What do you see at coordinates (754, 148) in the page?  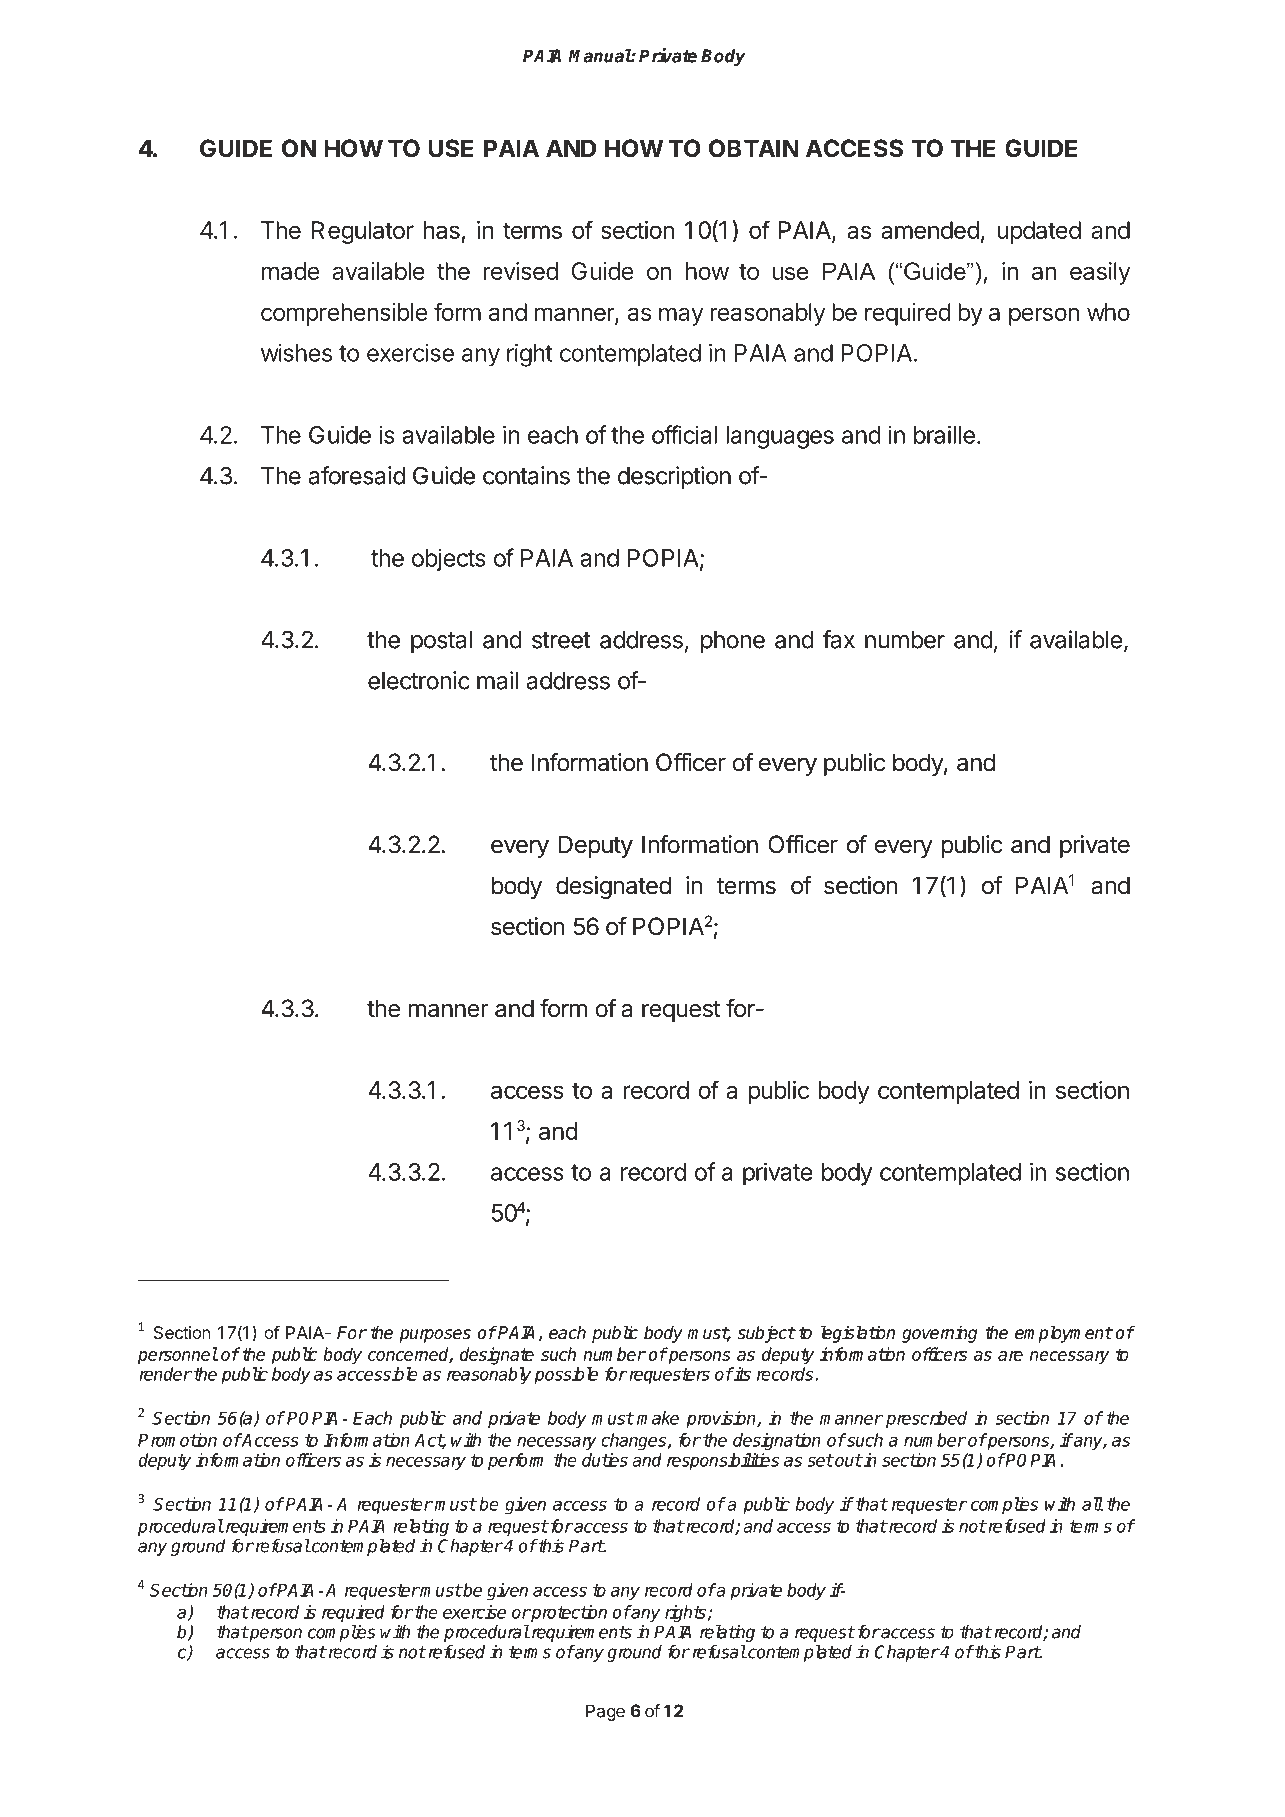 I see `OBTAIN` at bounding box center [754, 148].
